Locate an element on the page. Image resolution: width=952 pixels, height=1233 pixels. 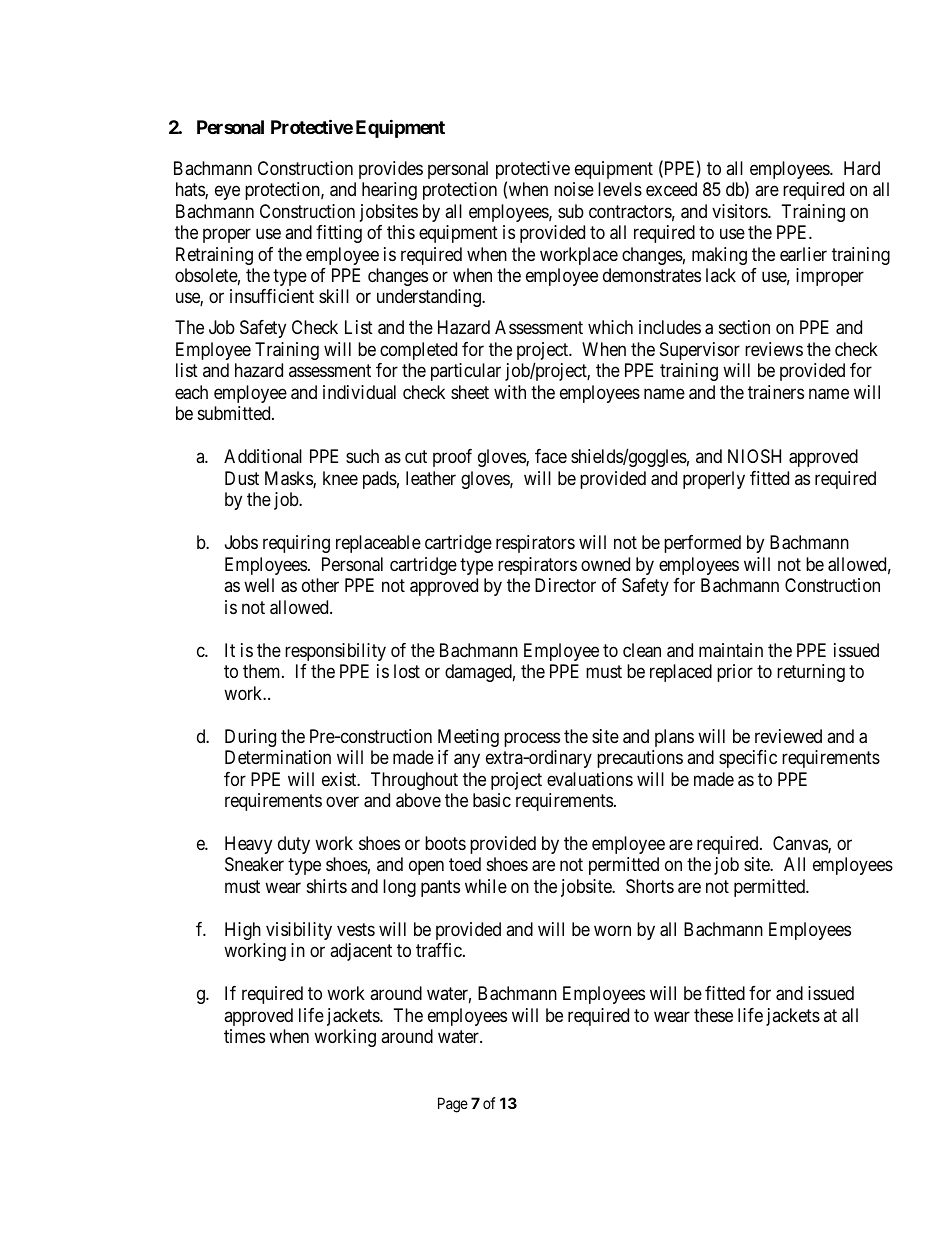
Shorts is located at coordinates (650, 886).
